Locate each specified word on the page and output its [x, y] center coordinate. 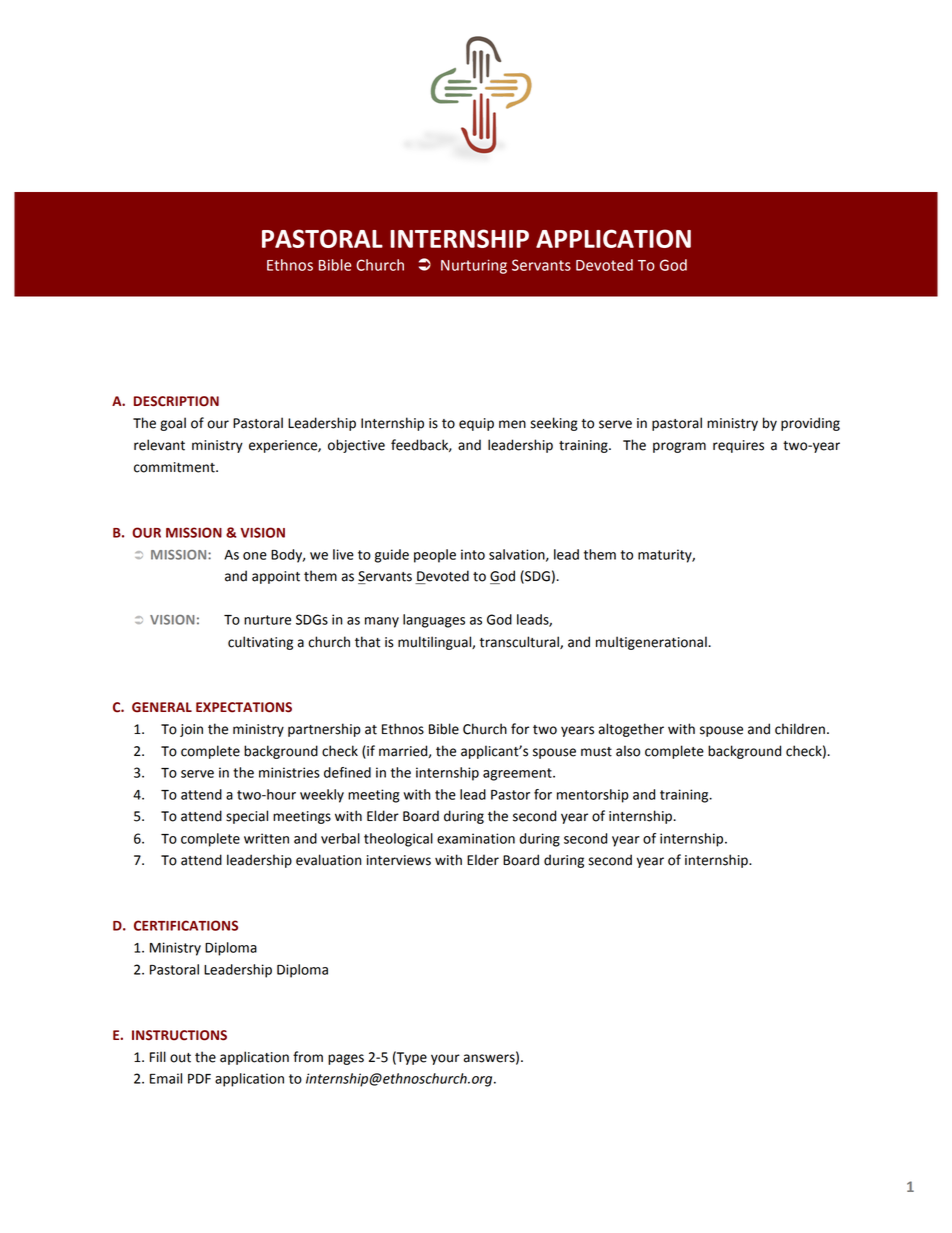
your [445, 1059]
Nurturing [474, 266]
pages [346, 1059]
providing [810, 424]
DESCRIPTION [176, 401]
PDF [199, 1079]
